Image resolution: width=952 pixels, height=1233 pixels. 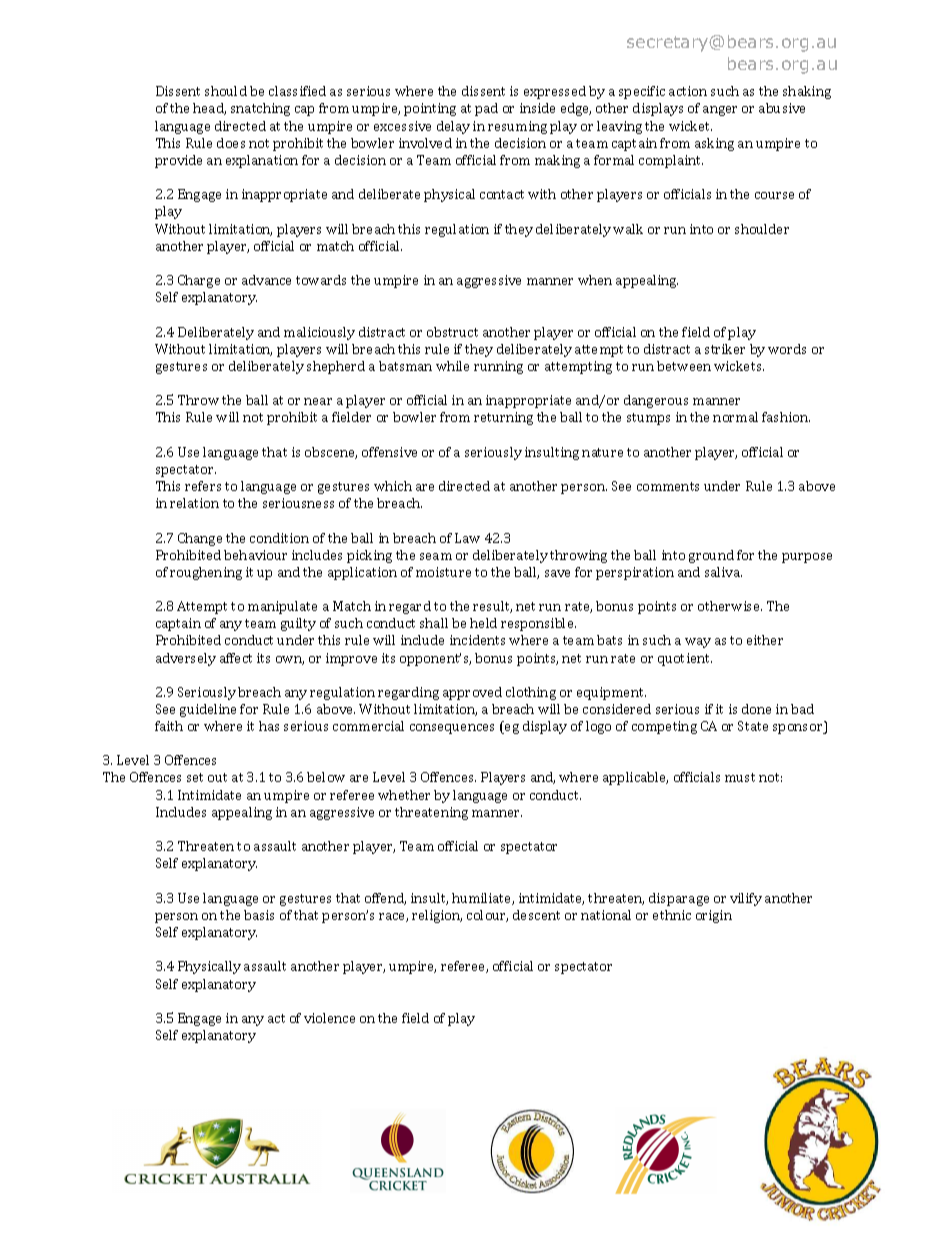 I want to click on approved, so click(x=472, y=693).
